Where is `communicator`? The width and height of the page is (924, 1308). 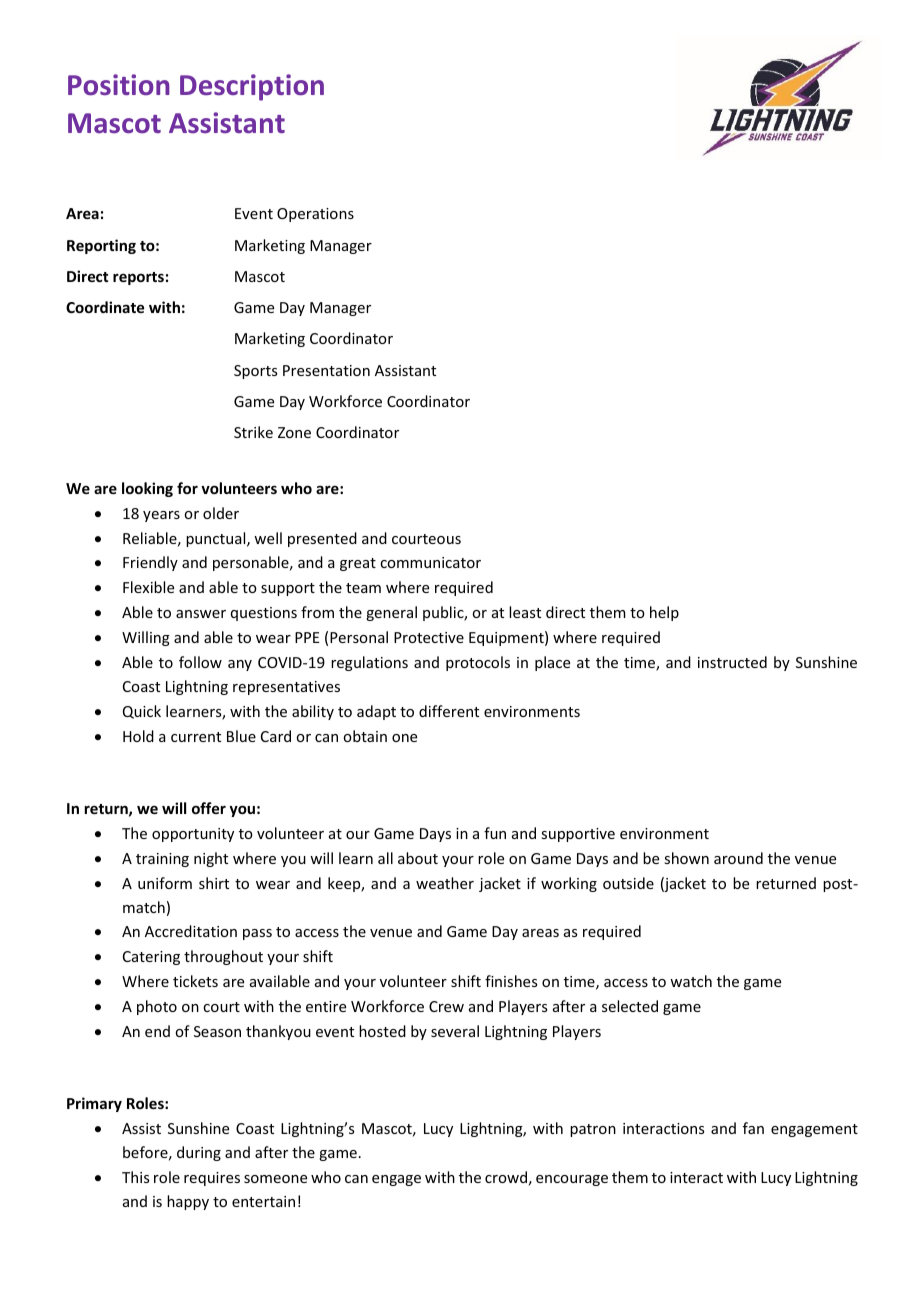 communicator is located at coordinates (430, 562).
